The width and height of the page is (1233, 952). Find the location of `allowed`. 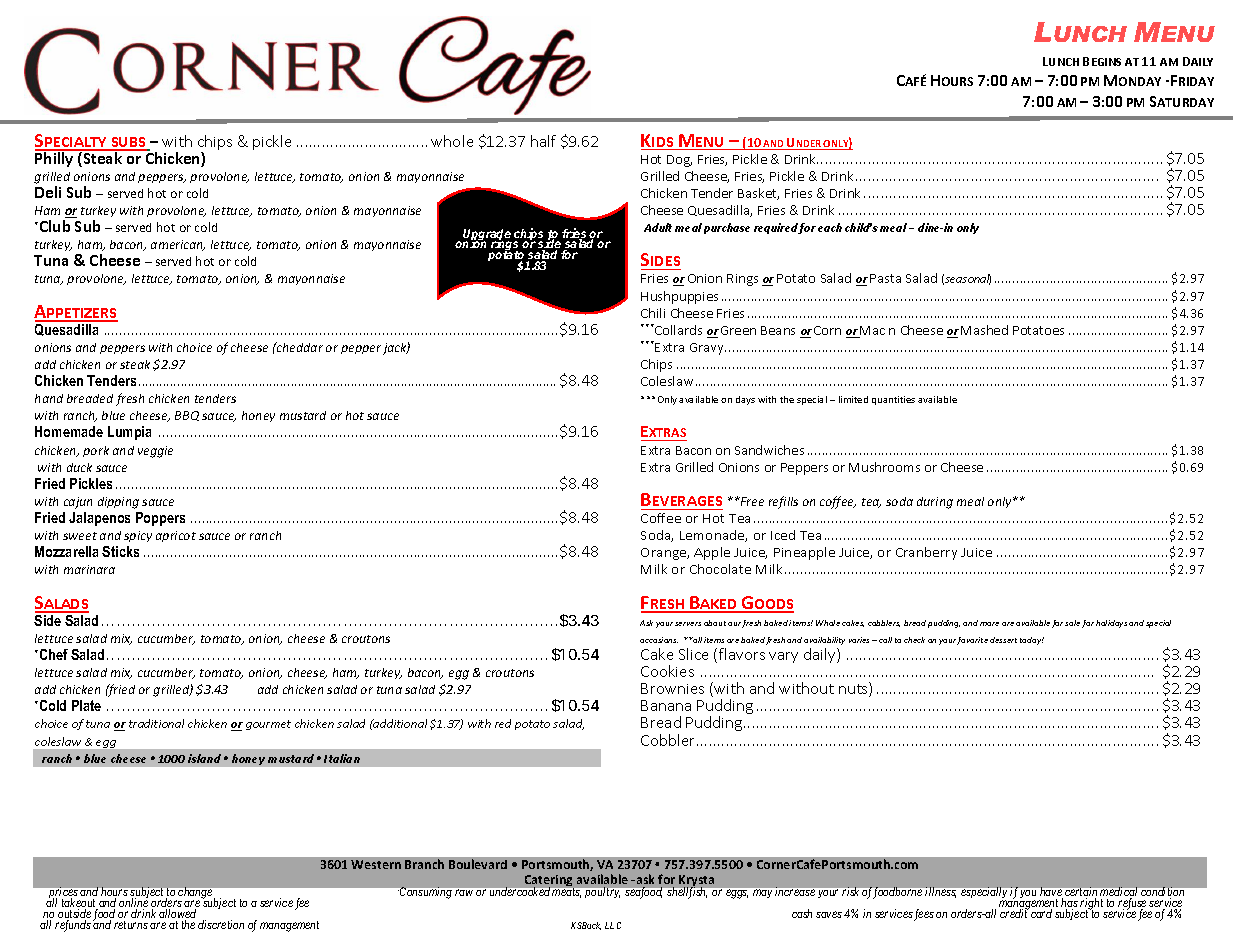

allowed is located at coordinates (177, 915).
